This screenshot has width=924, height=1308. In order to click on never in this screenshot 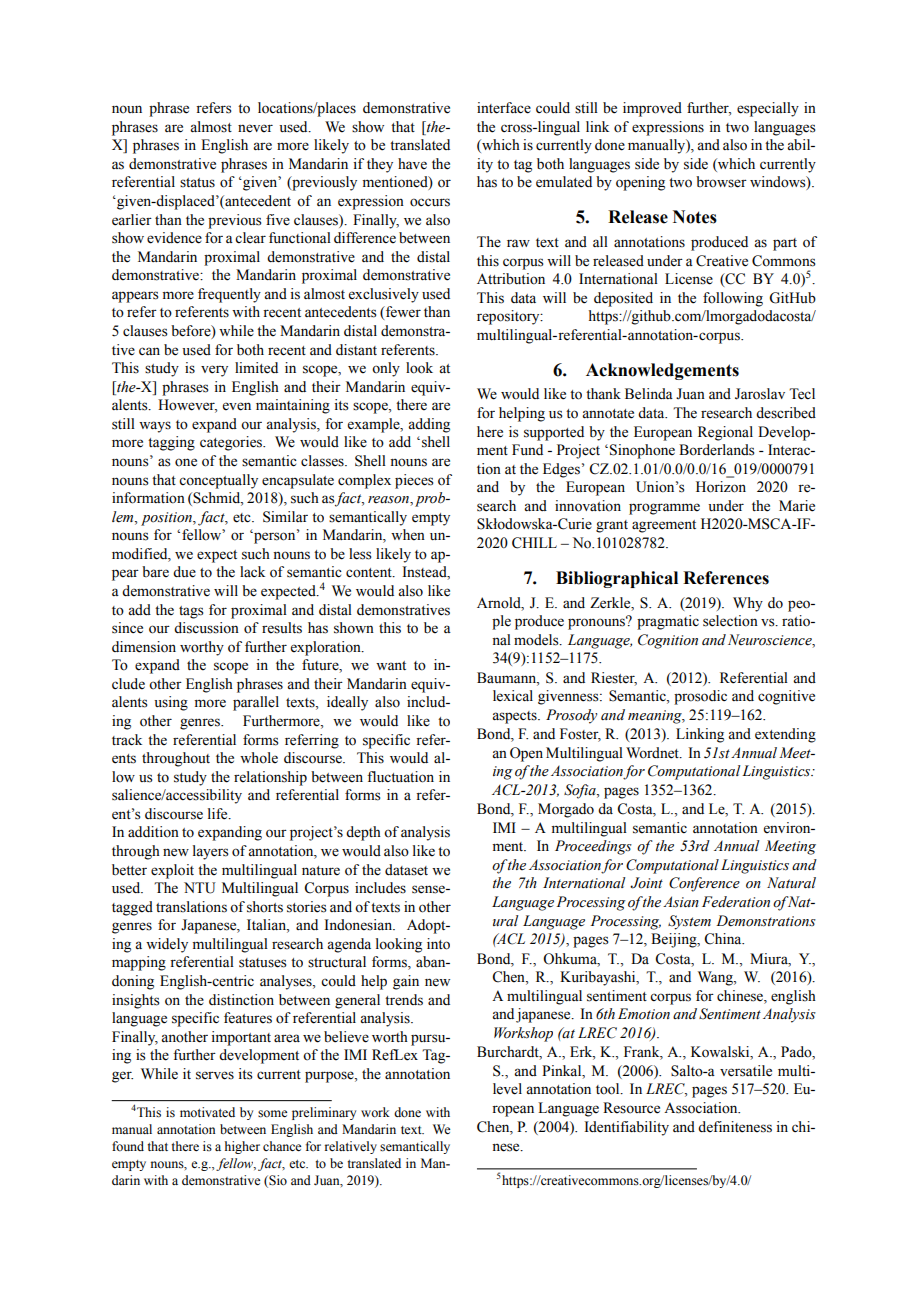, I will do `click(255, 128)`.
